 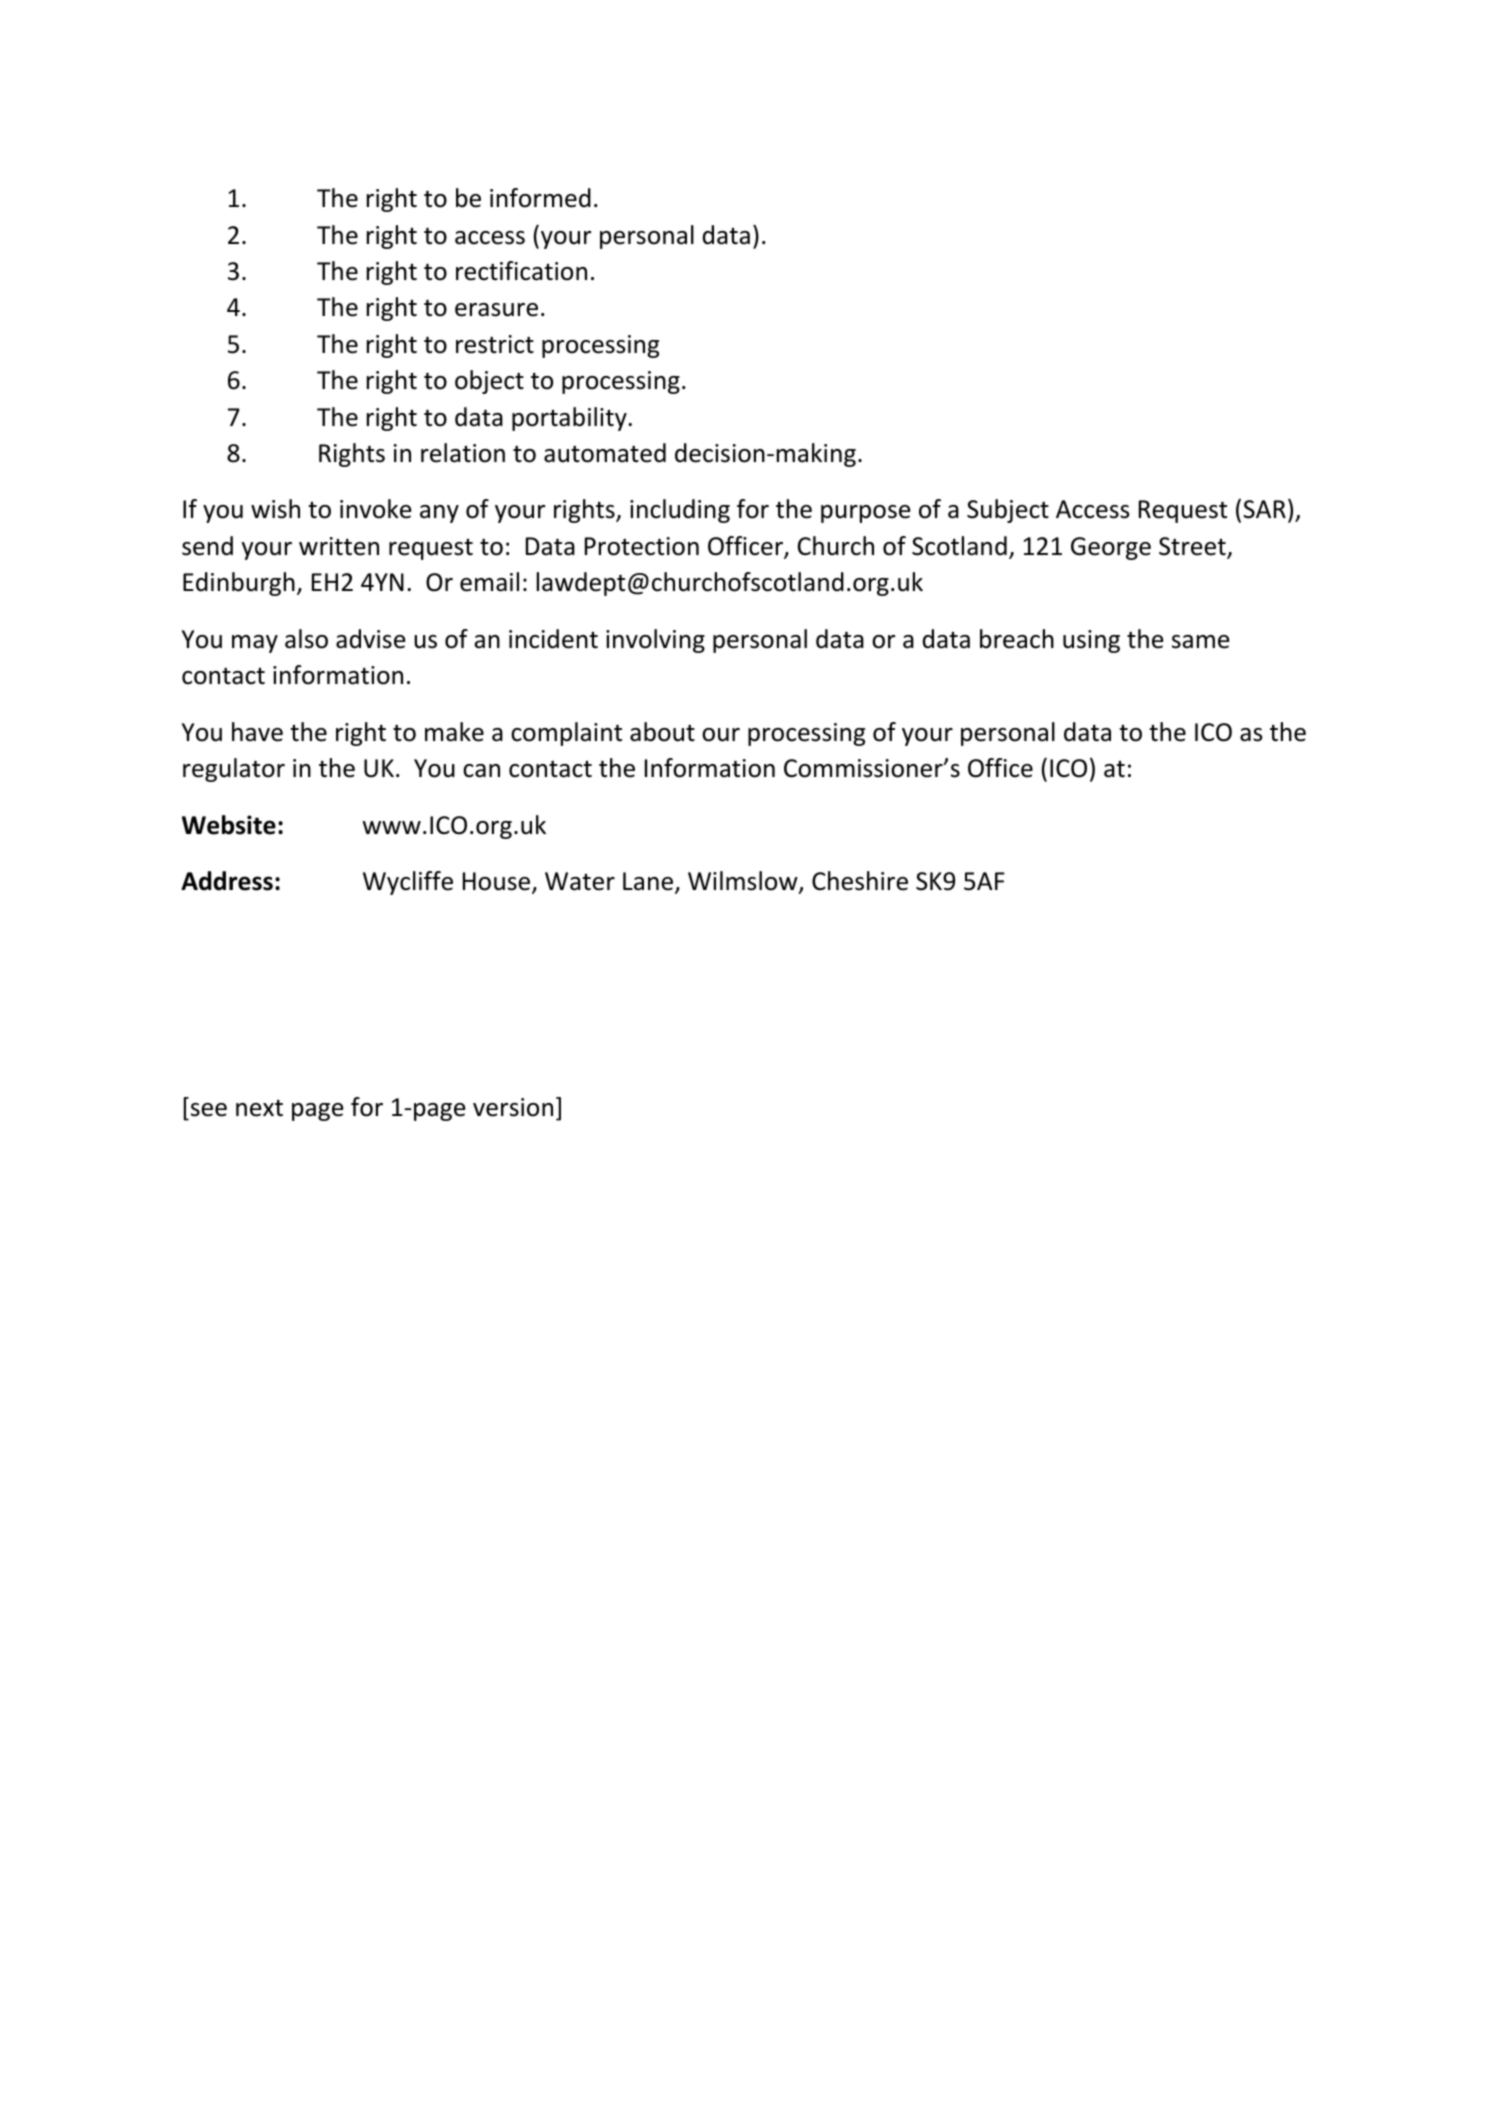 What do you see at coordinates (655, 641) in the page?
I see `involving` at bounding box center [655, 641].
